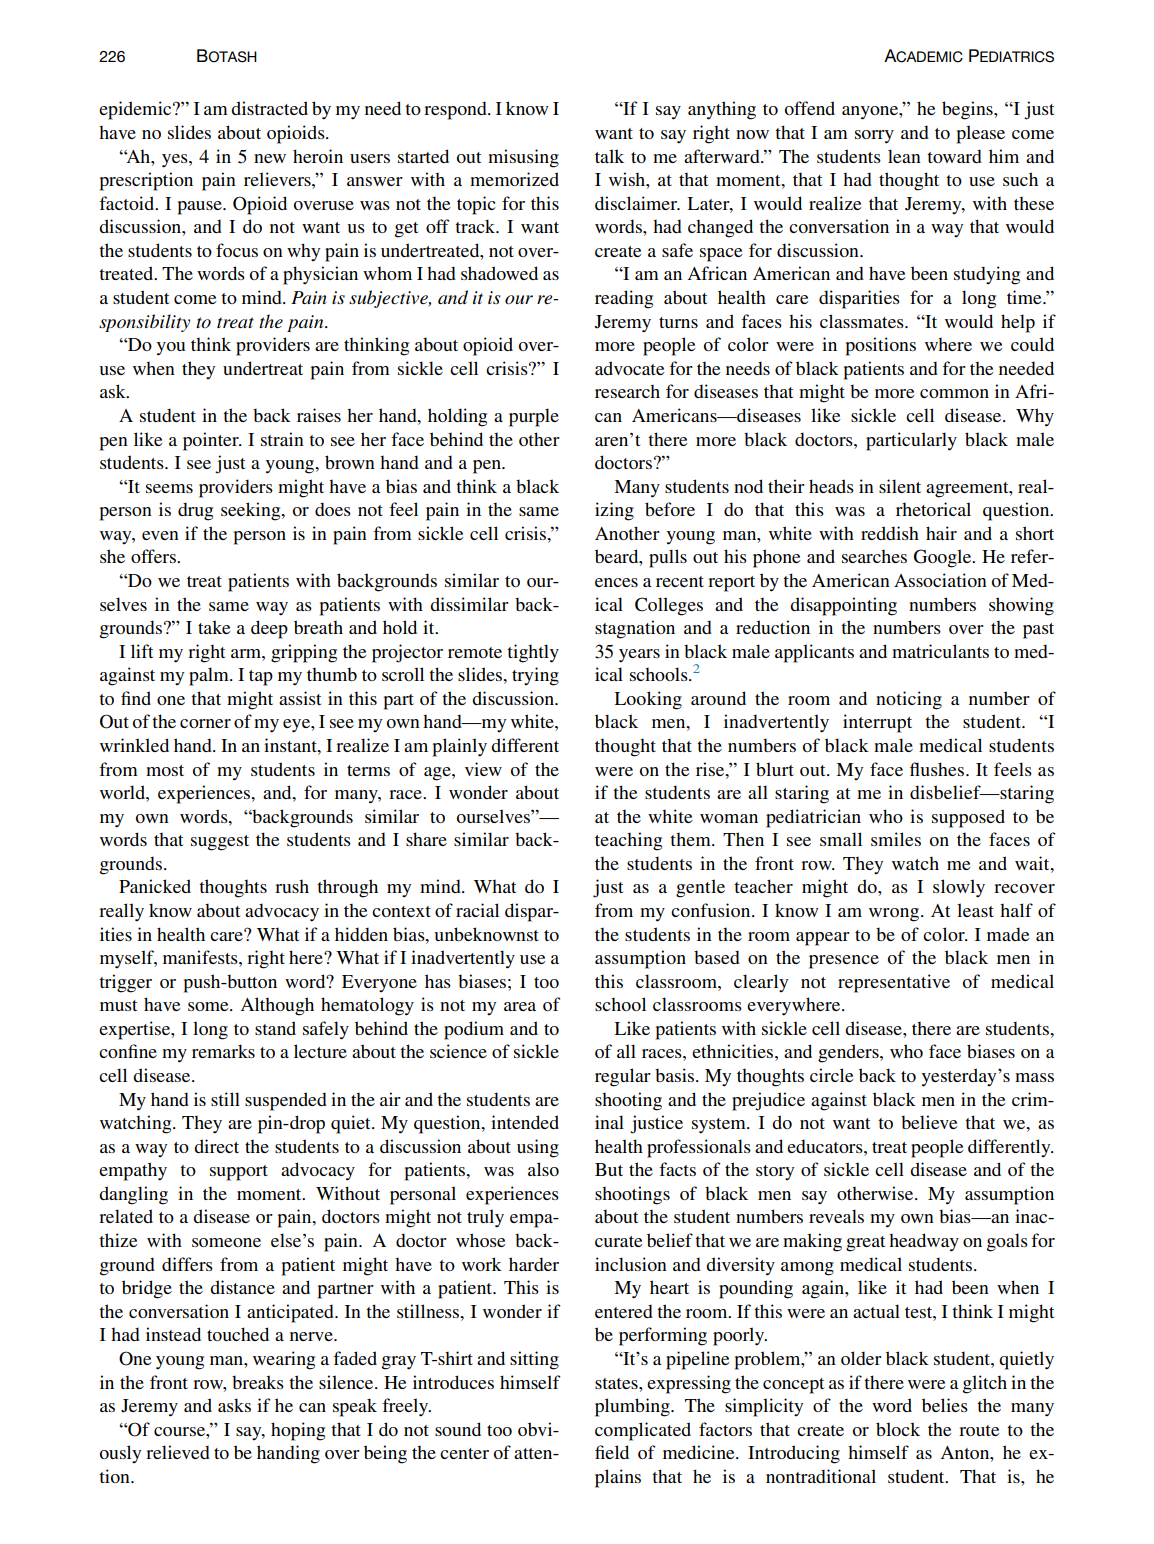 This image has height=1544, width=1154. What do you see at coordinates (212, 441) in the image?
I see `pointer` at bounding box center [212, 441].
